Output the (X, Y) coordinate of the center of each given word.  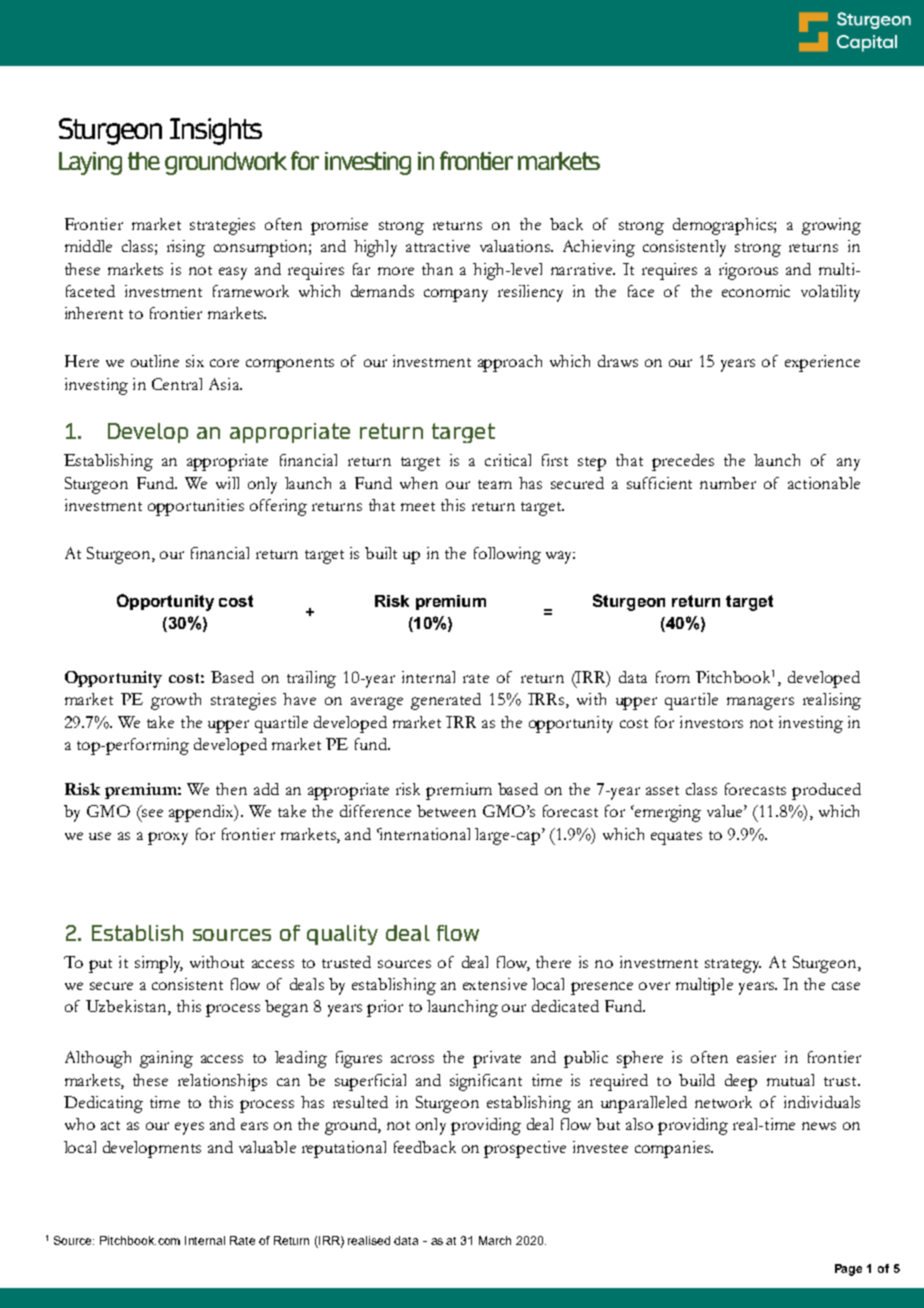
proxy (168, 838)
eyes (189, 1128)
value (726, 811)
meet (418, 506)
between (446, 811)
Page (848, 1270)
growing (831, 226)
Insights (216, 131)
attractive (438, 246)
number (728, 483)
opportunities (196, 507)
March (495, 1240)
